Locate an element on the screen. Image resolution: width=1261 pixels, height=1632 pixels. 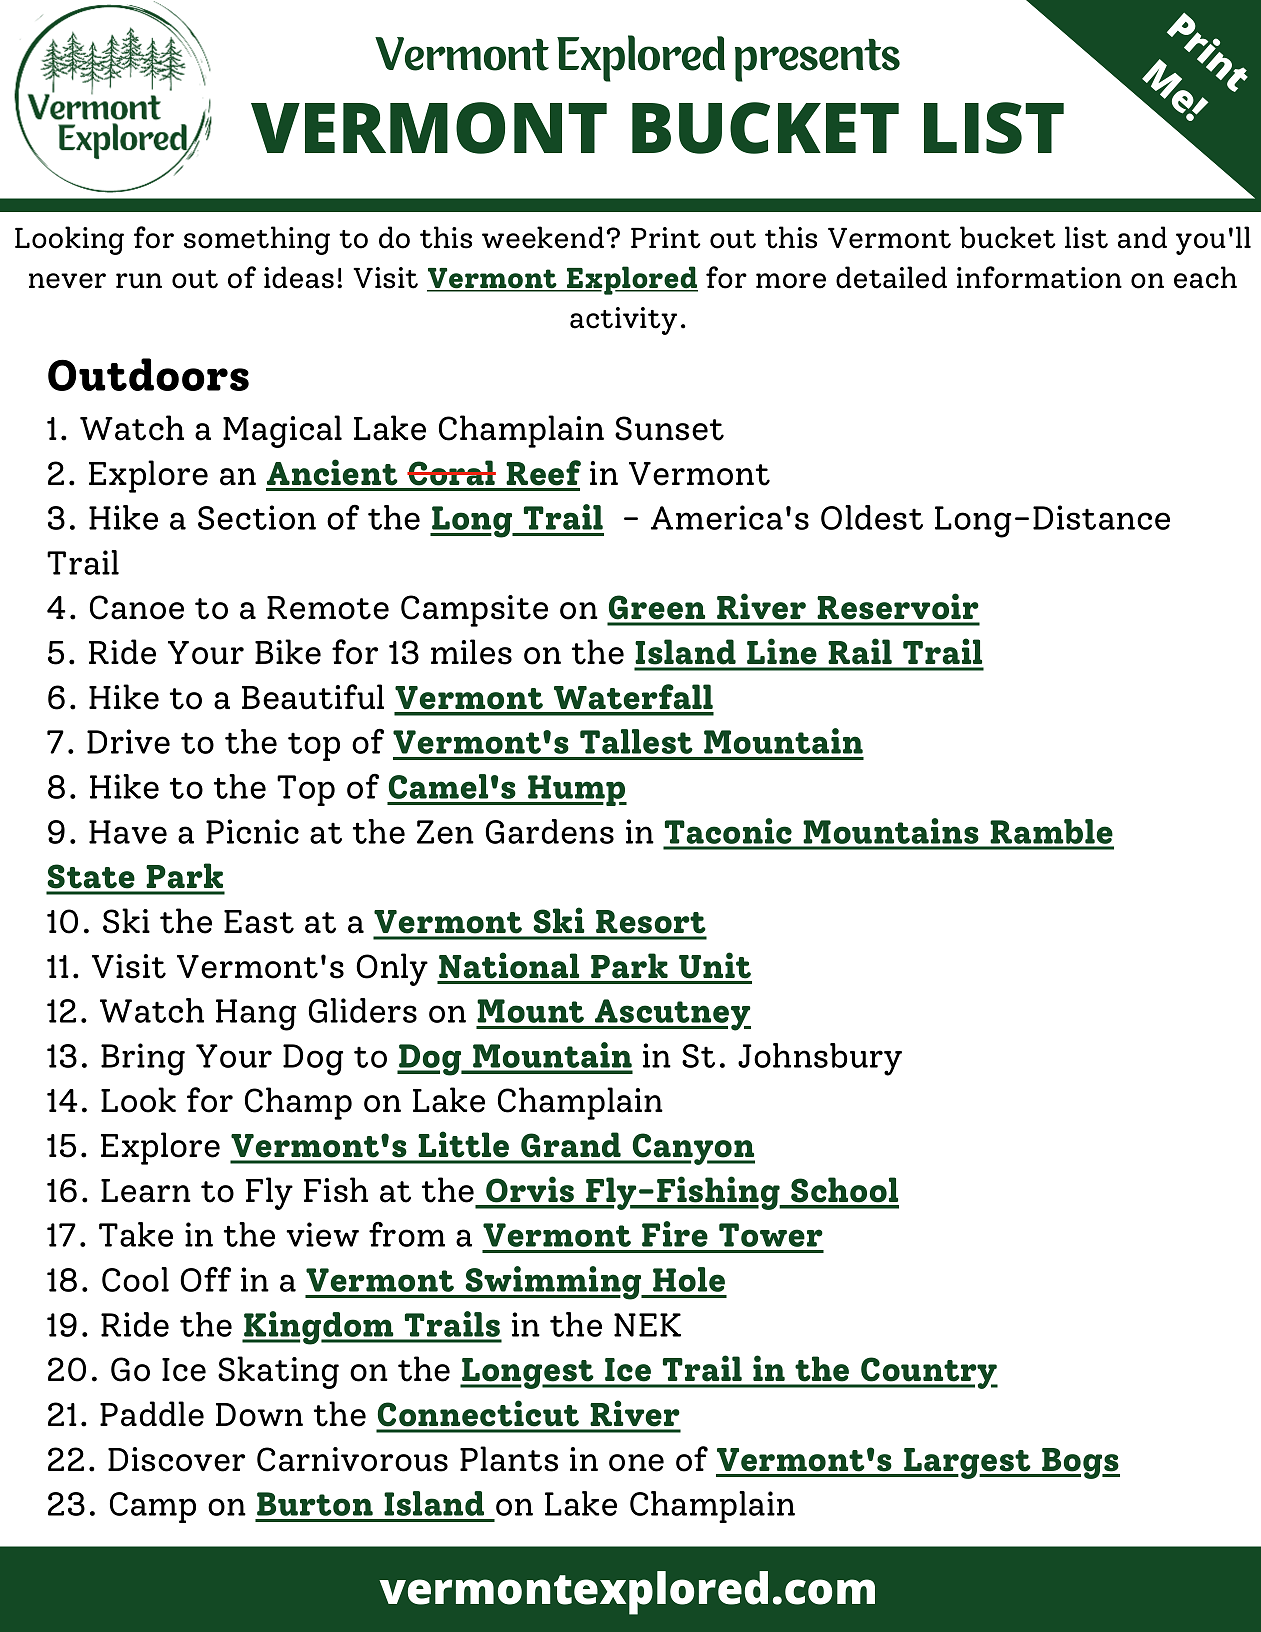
Learn is located at coordinates (146, 1191).
